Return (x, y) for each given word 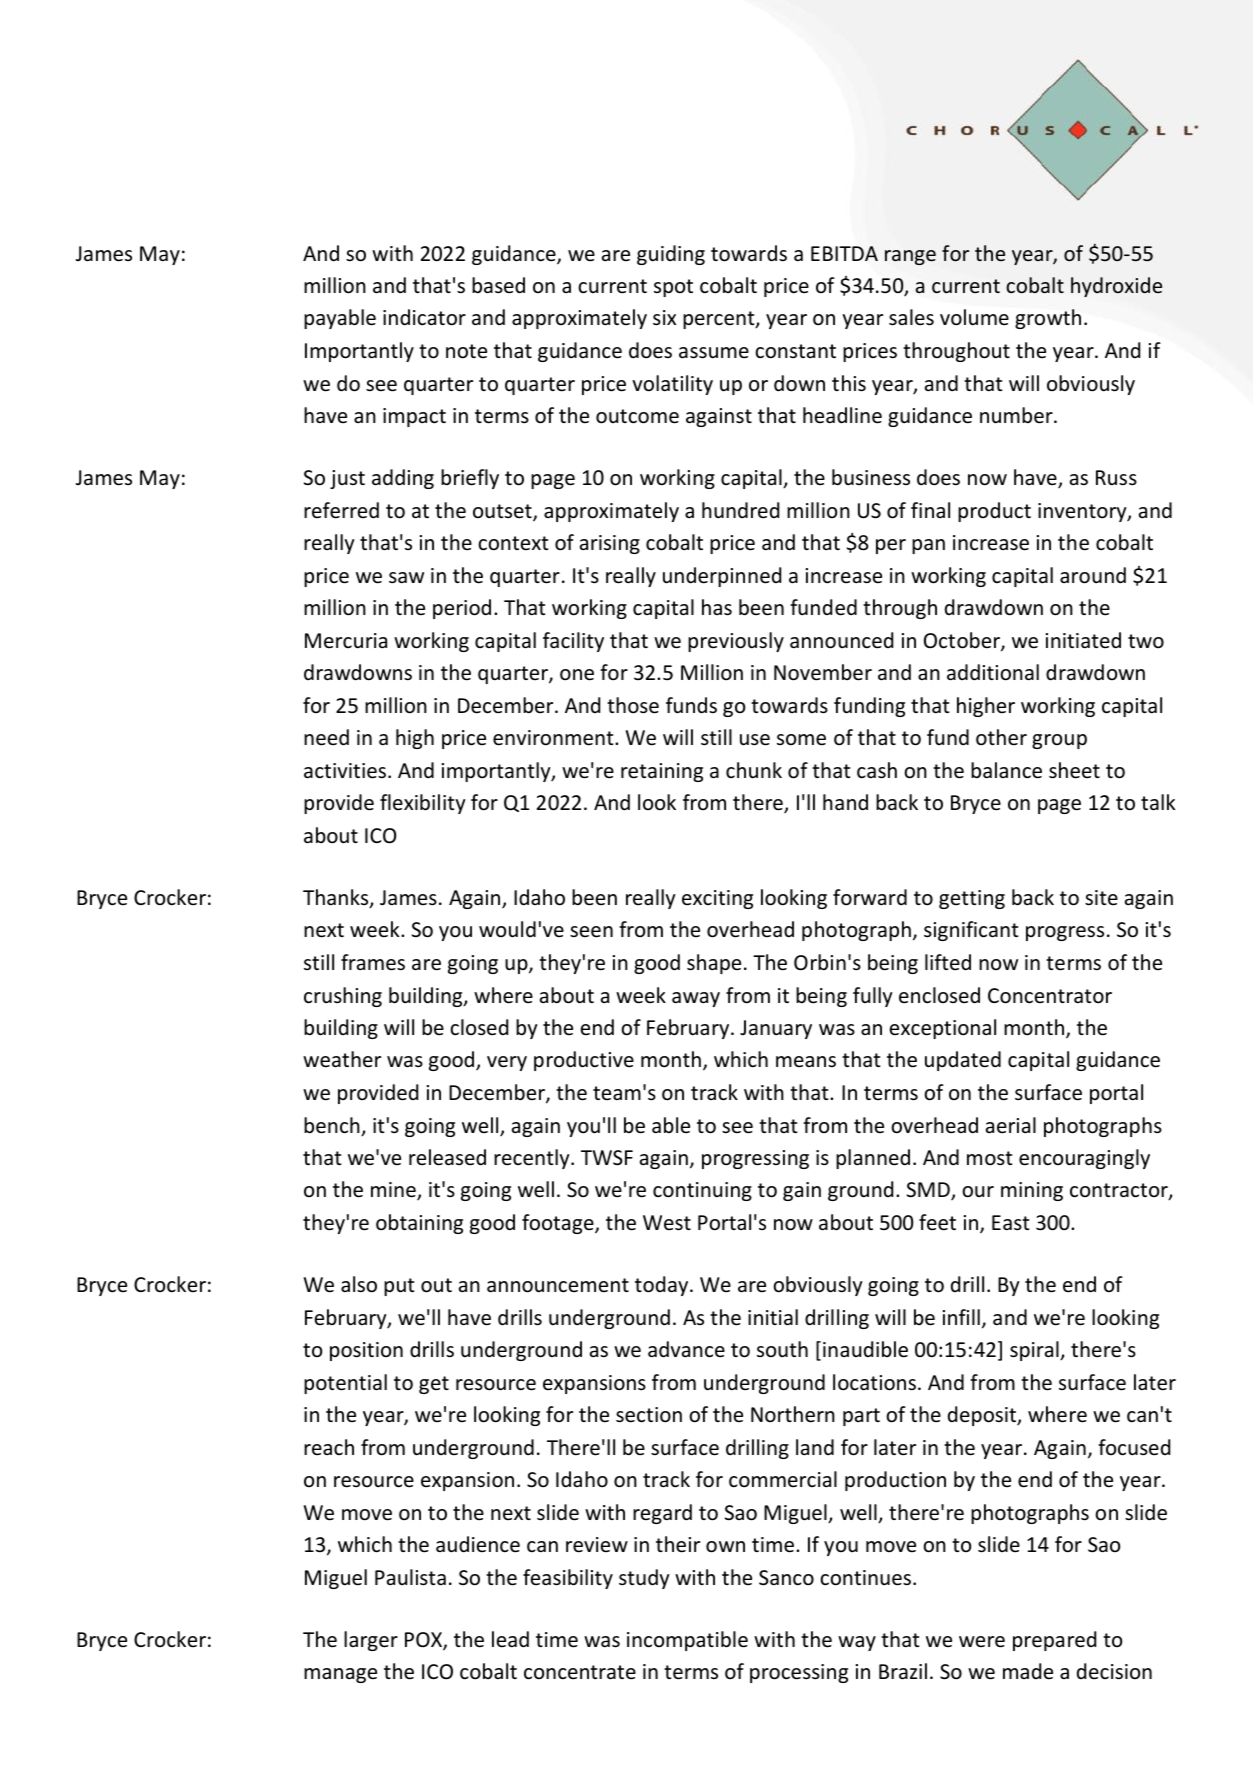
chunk (754, 770)
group (1059, 741)
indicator (424, 317)
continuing (702, 1191)
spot (673, 288)
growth (1048, 319)
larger (371, 1641)
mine (394, 1191)
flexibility (423, 804)
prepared (1054, 1641)
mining (1032, 1191)
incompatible (687, 1641)
